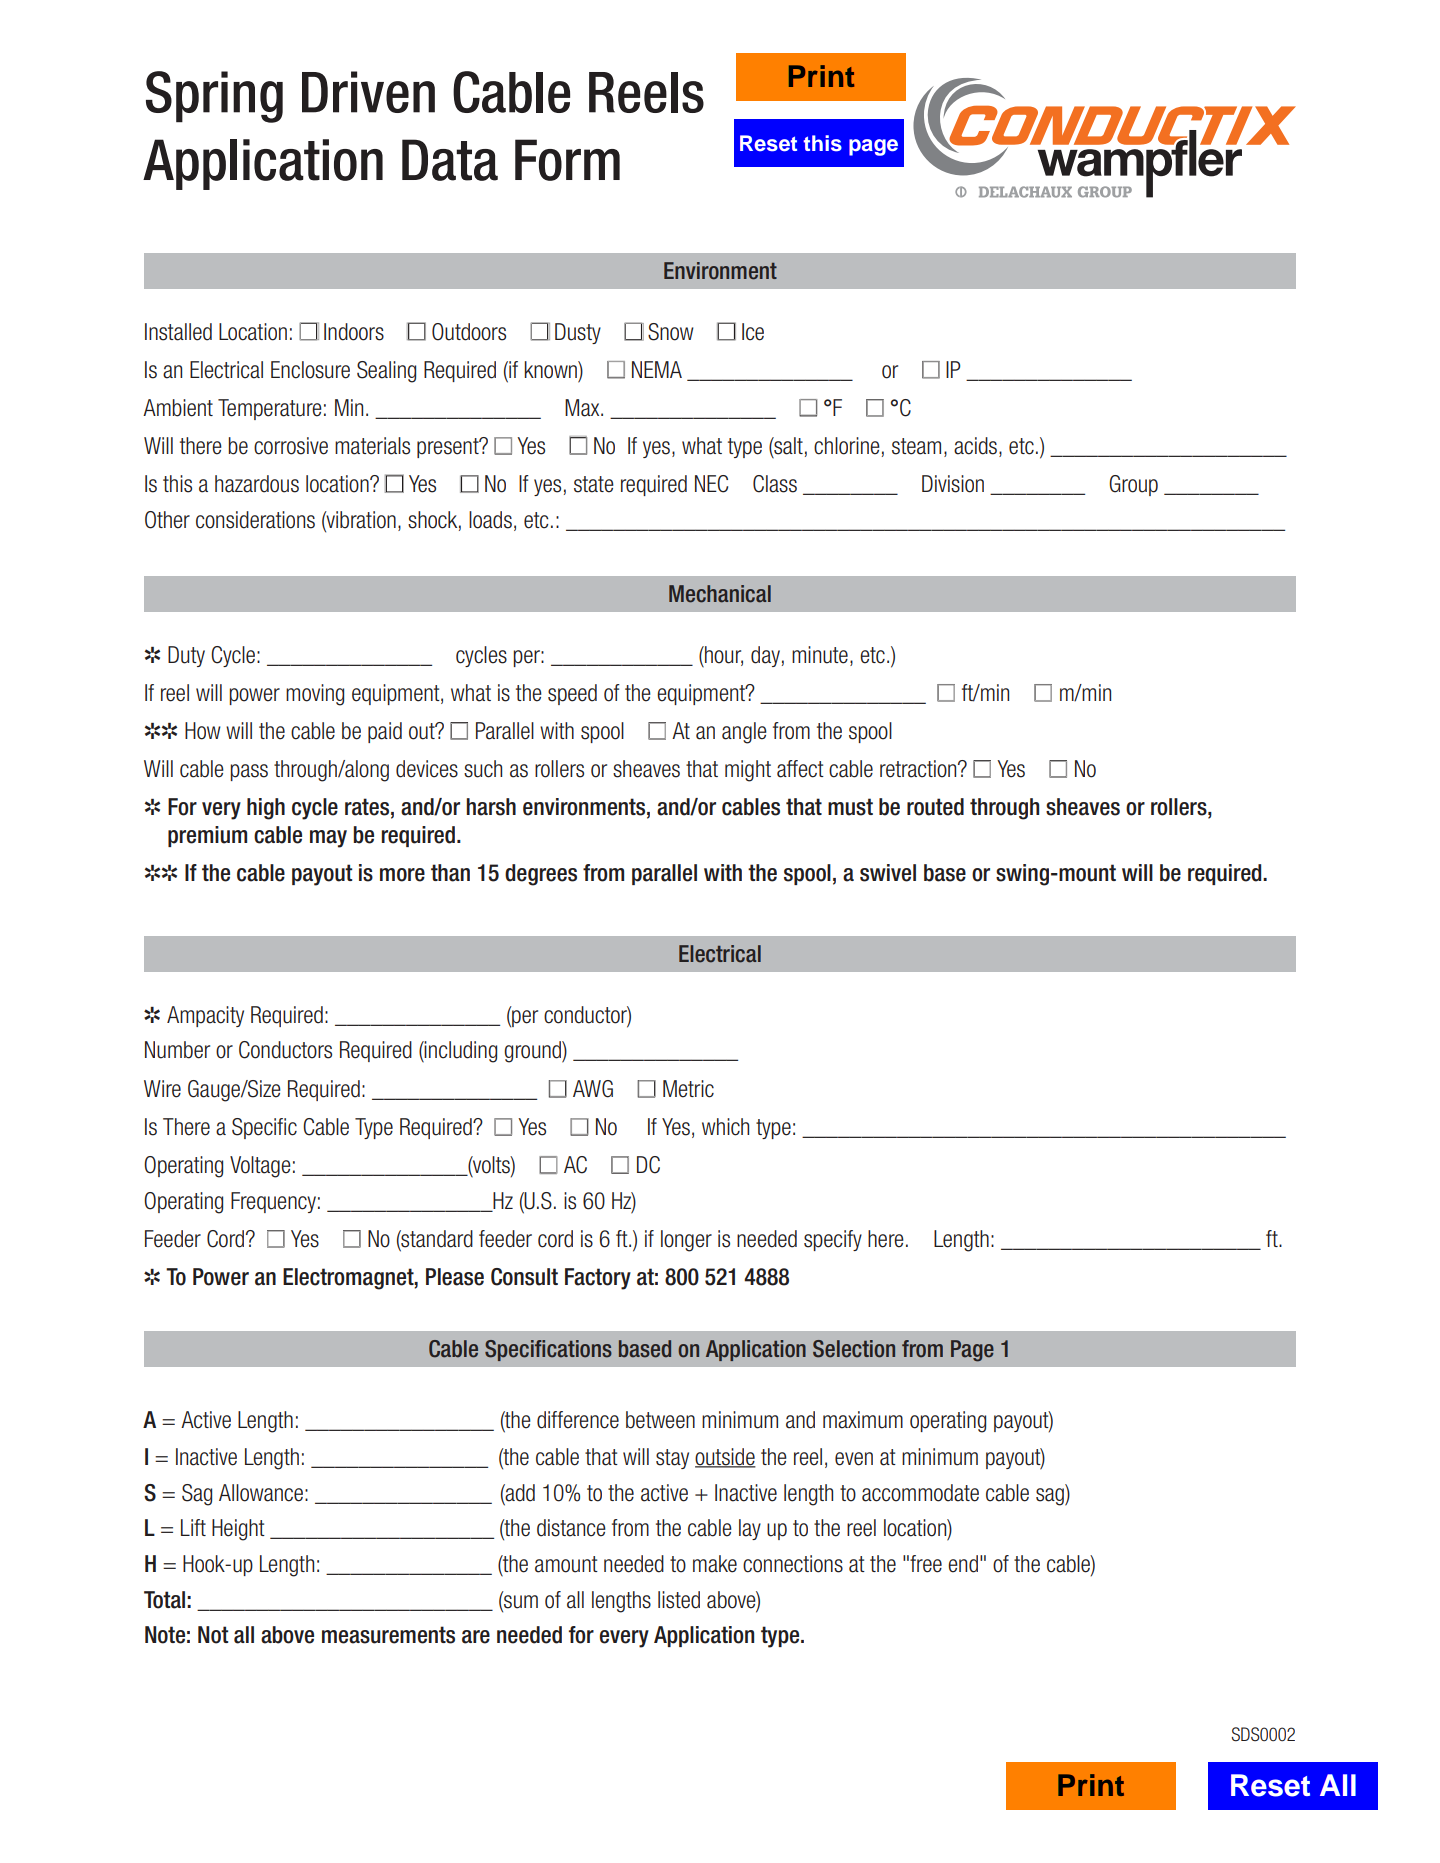 The image size is (1440, 1863). Describe the element at coordinates (679, 1600) in the page. I see `listed` at that location.
